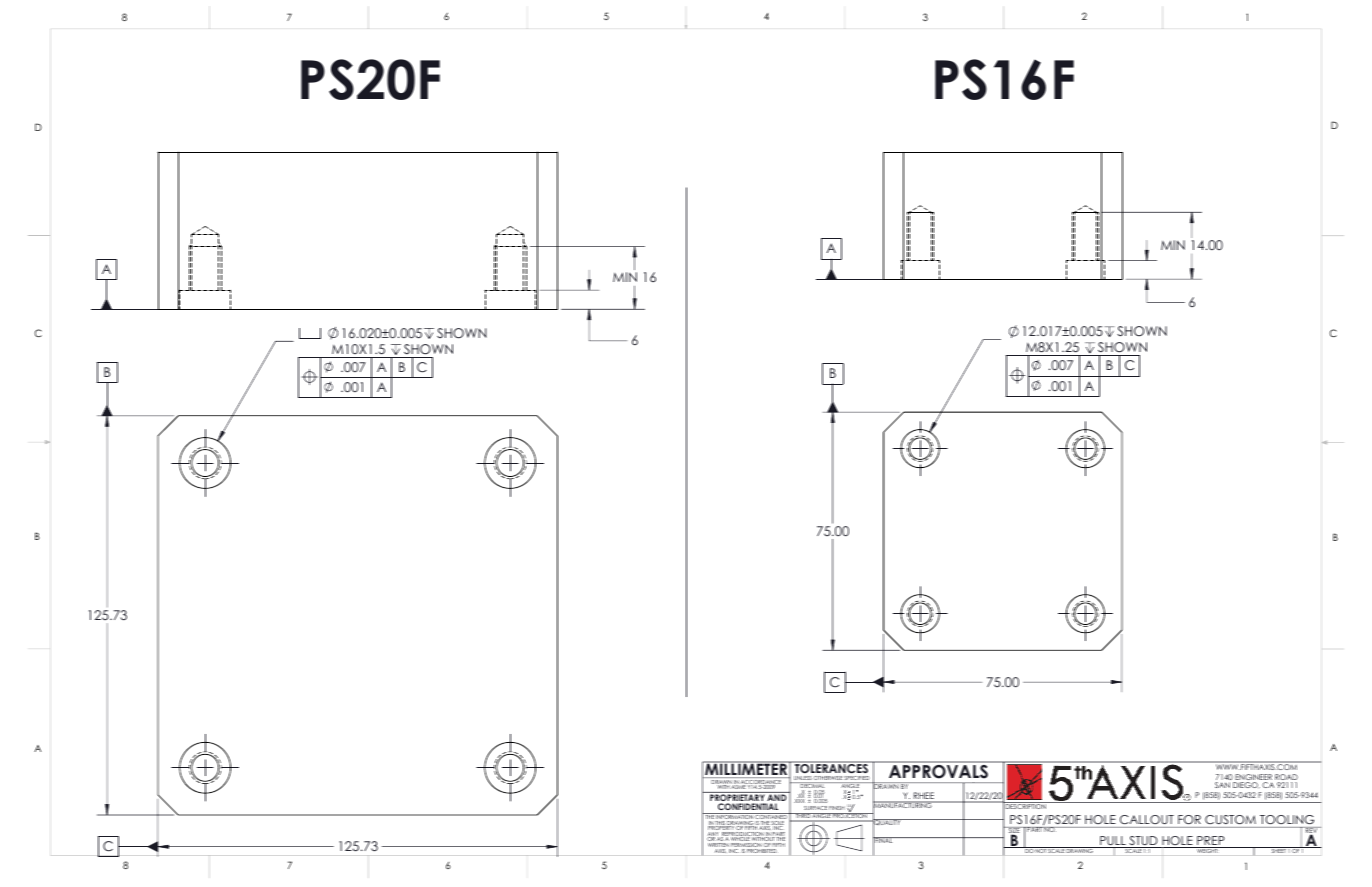  What do you see at coordinates (1113, 842) in the screenshot?
I see `PULL` at bounding box center [1113, 842].
